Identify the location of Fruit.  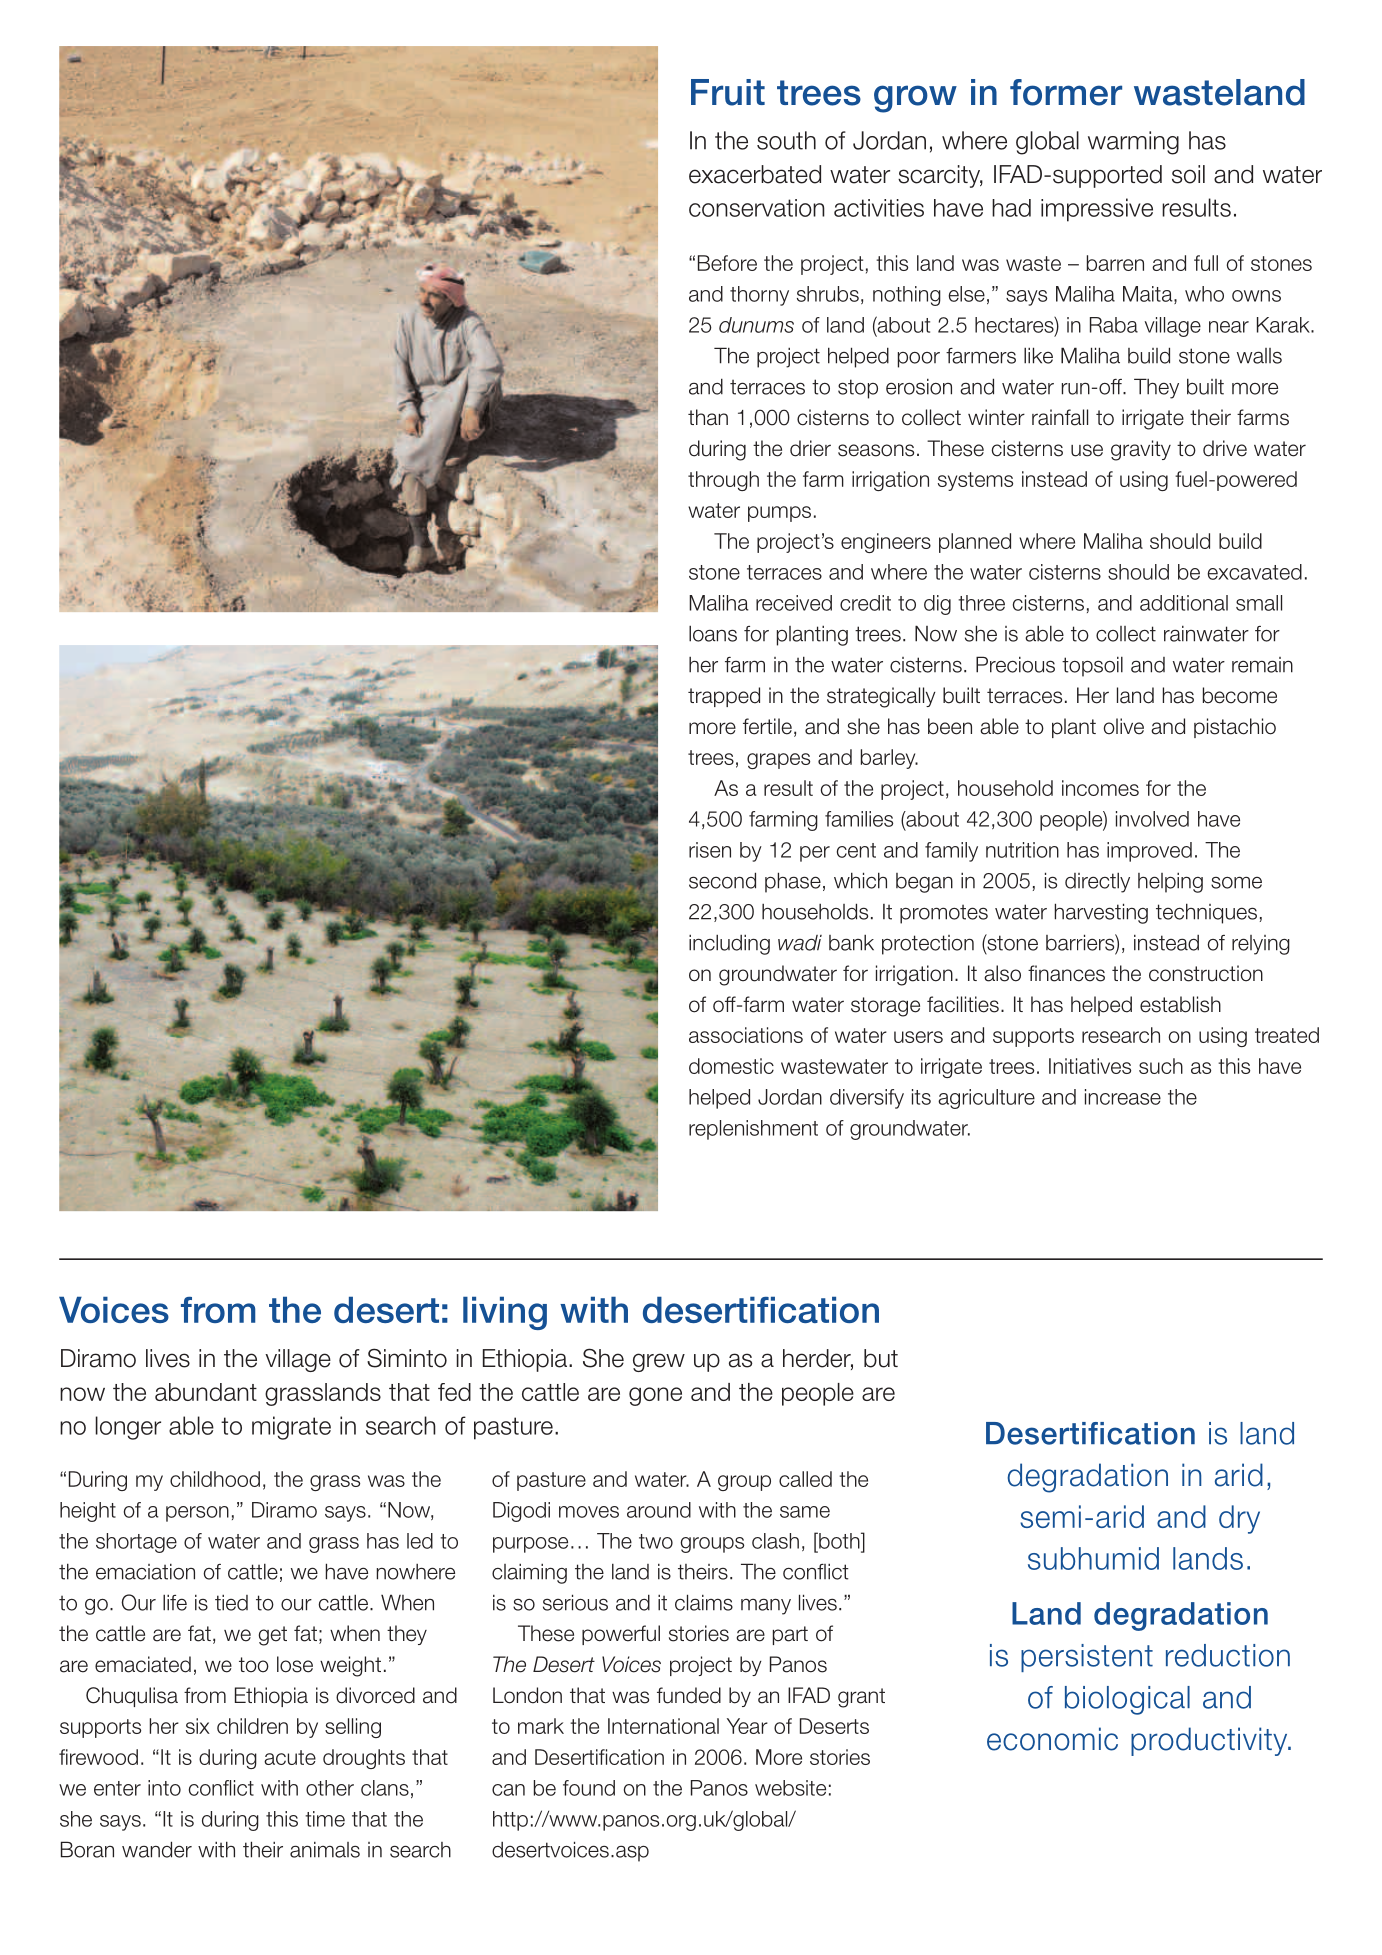
(728, 92).
